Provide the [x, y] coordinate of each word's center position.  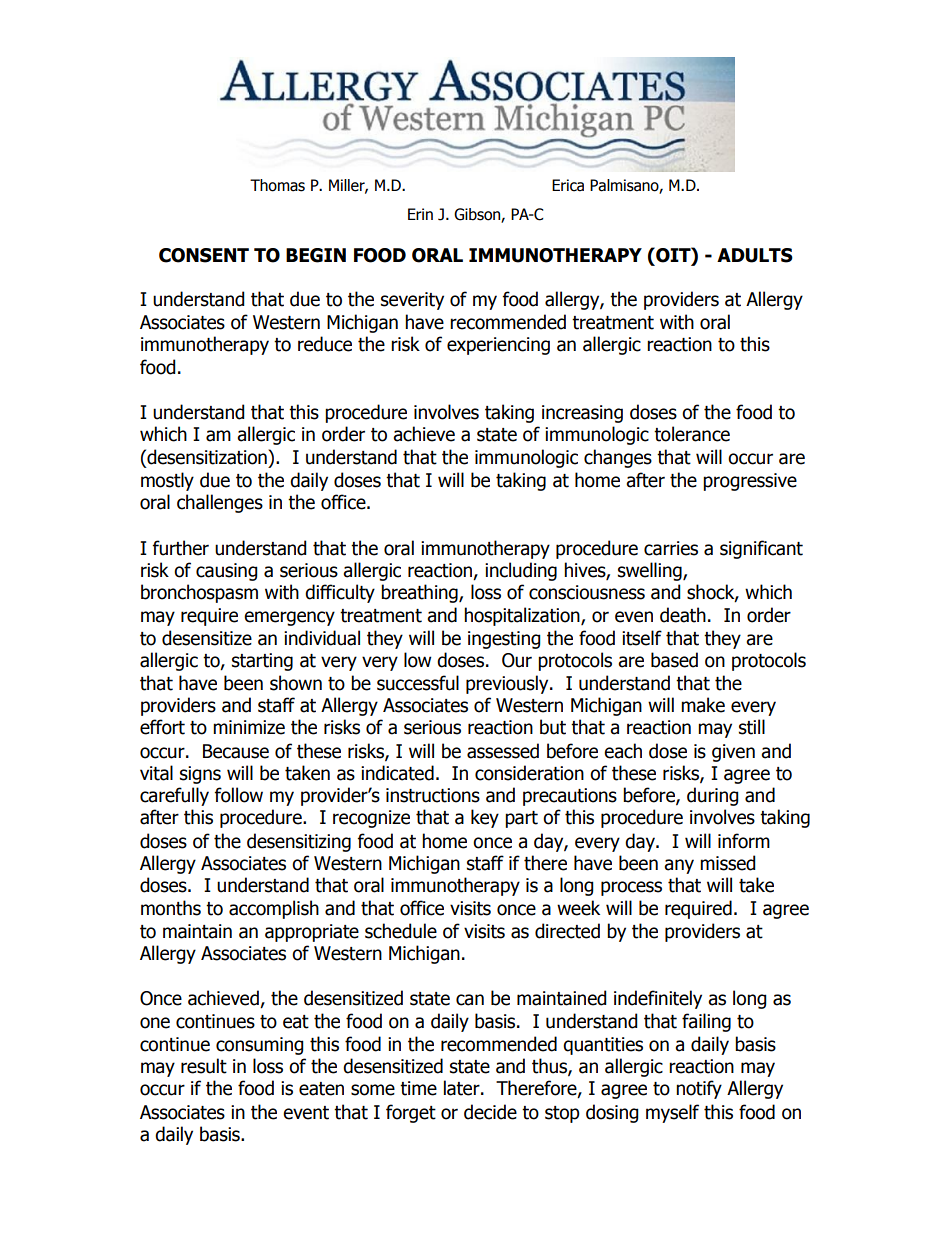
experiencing [498, 346]
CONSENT [204, 255]
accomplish [274, 909]
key [485, 818]
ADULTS [755, 255]
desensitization [207, 457]
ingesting [504, 640]
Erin [420, 214]
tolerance [692, 434]
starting [262, 662]
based [674, 660]
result [204, 1066]
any [679, 866]
